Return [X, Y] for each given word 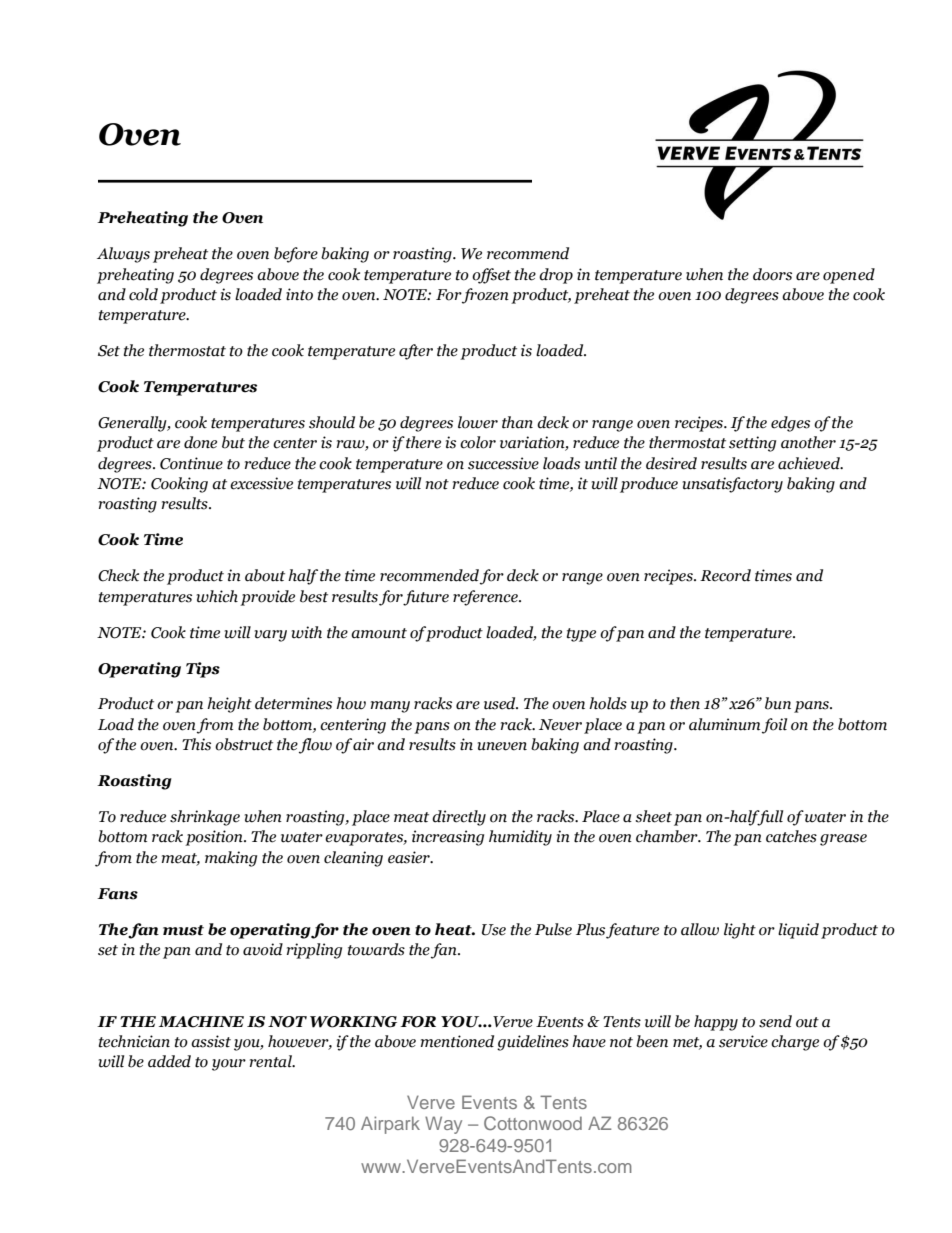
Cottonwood [533, 1123]
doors [772, 274]
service [743, 1041]
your [229, 1065]
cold [143, 294]
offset [491, 276]
